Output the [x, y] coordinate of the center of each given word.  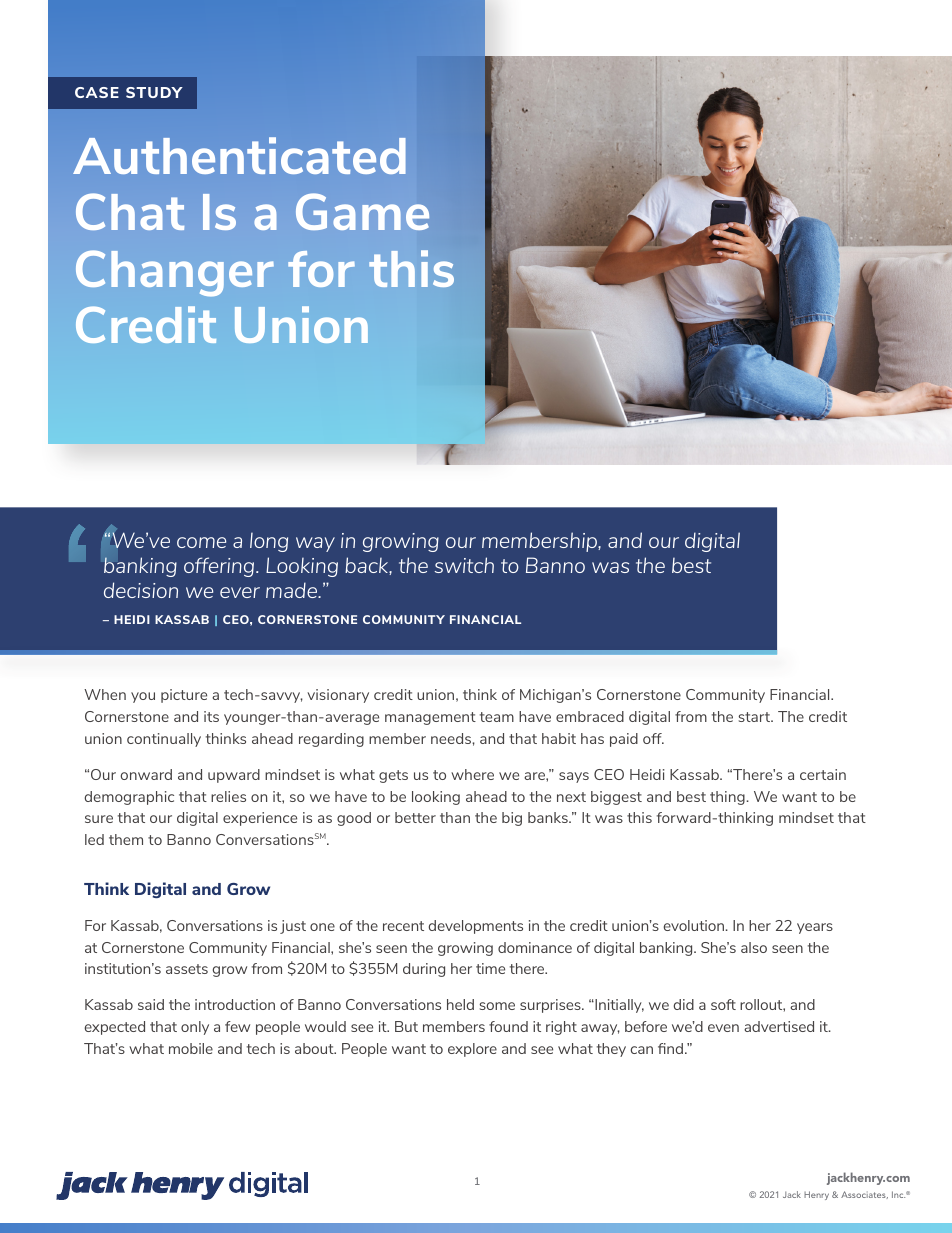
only [195, 1028]
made [292, 590]
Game [362, 211]
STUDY [154, 92]
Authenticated [239, 155]
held [460, 1004]
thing [728, 798]
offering [220, 567]
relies [228, 796]
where [472, 774]
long [269, 542]
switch [464, 565]
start [756, 717]
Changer [175, 273]
